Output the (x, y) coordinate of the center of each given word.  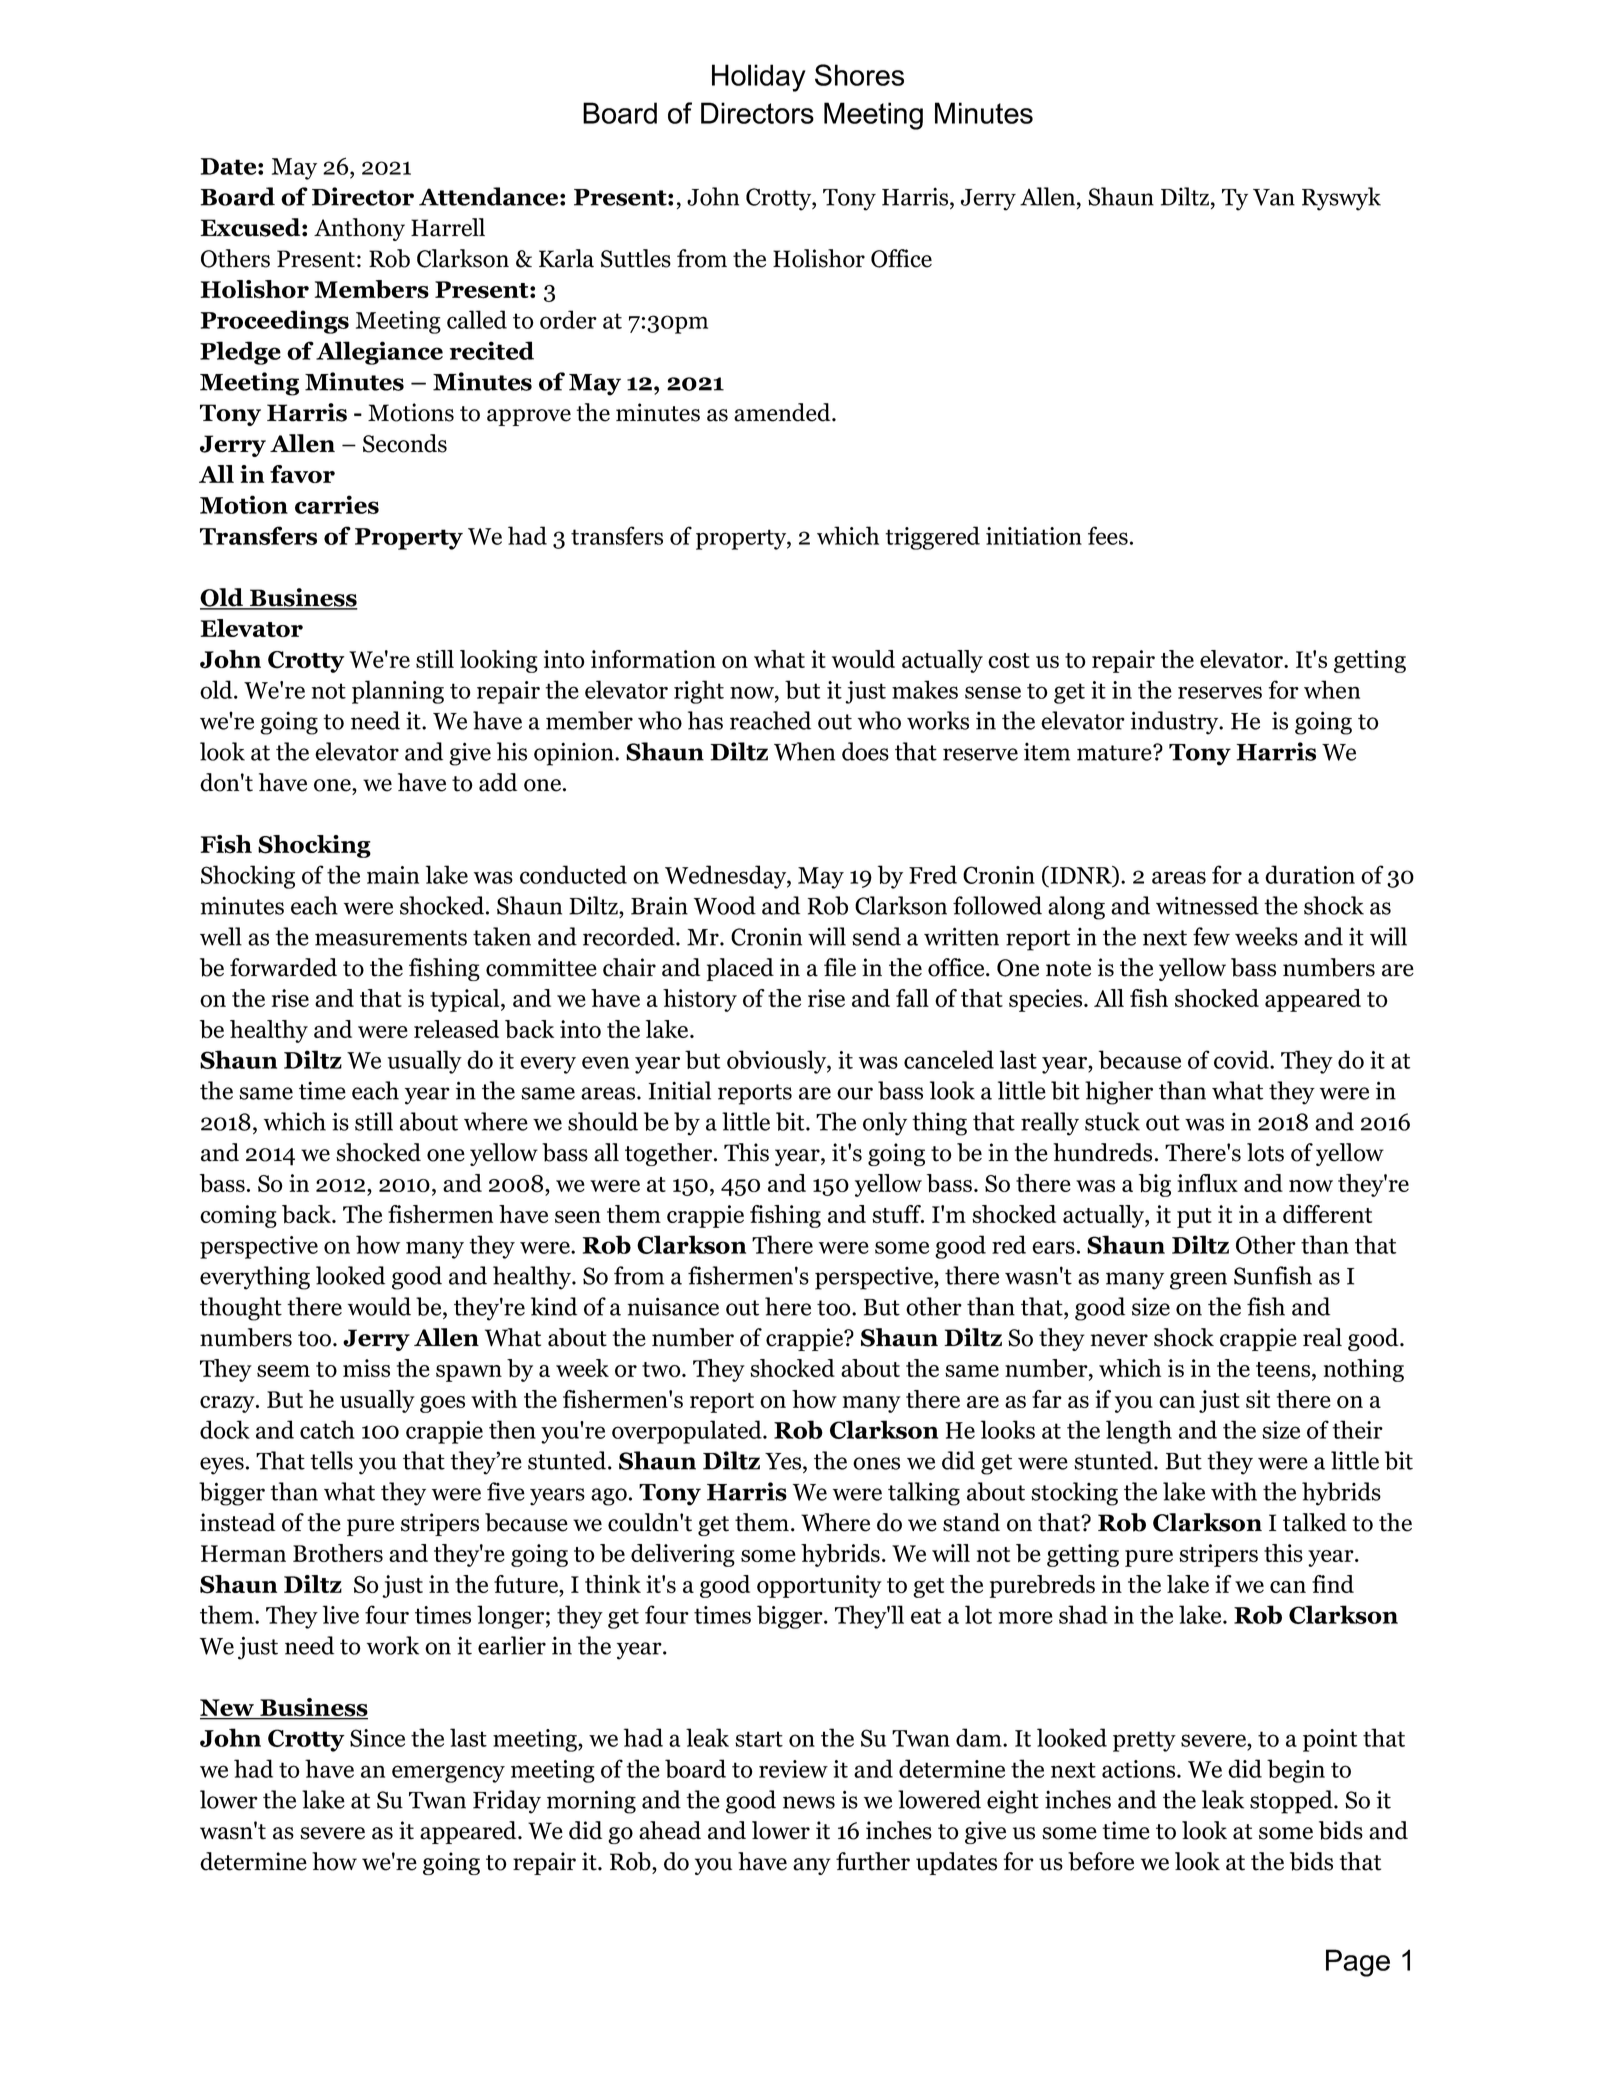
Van (1274, 197)
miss (366, 1368)
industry (1176, 723)
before (1101, 1861)
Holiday (759, 78)
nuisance (673, 1306)
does (865, 751)
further (873, 1861)
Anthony (359, 229)
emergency (448, 1774)
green (1198, 1281)
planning (398, 692)
